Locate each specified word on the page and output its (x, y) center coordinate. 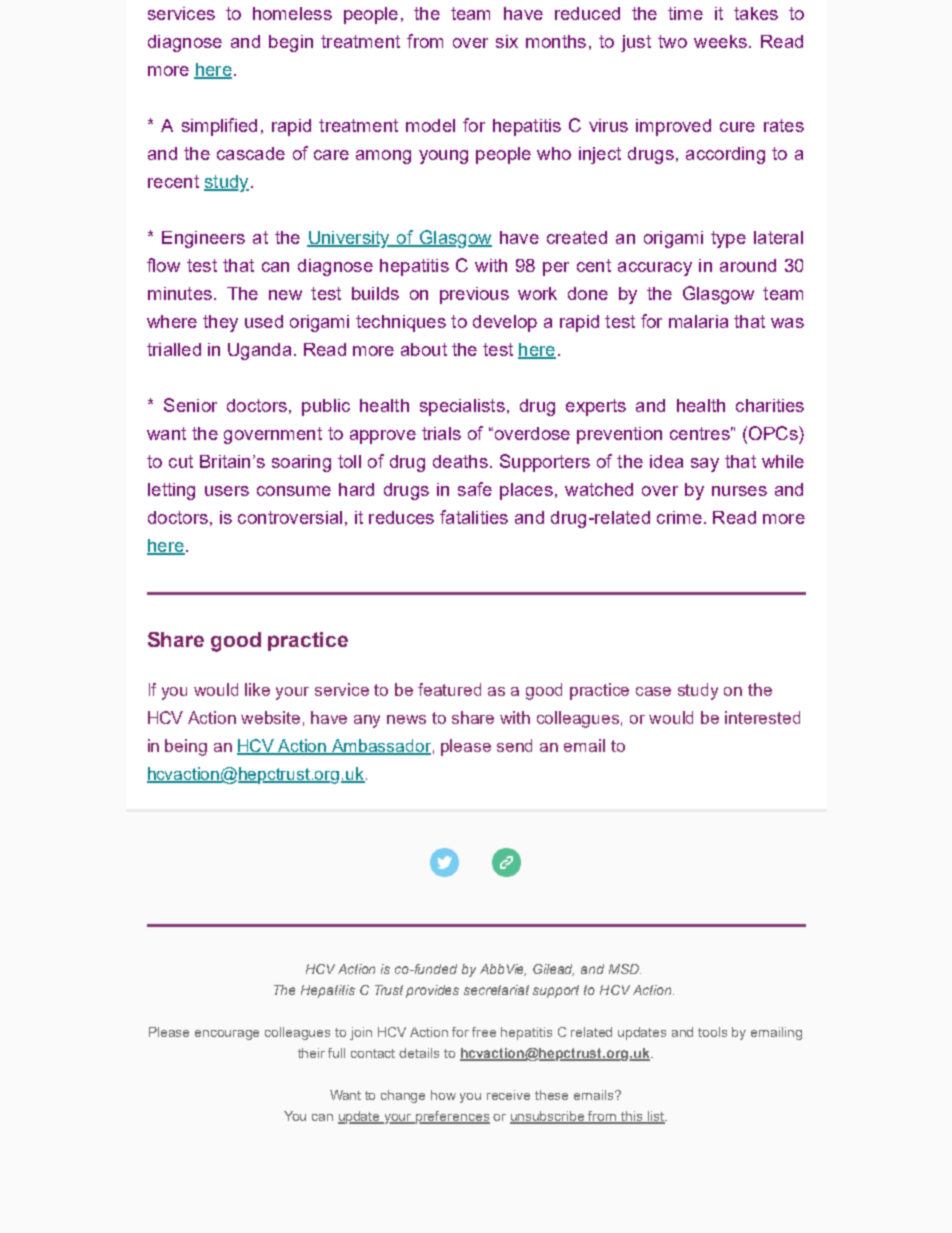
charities (770, 405)
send (514, 745)
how (443, 1095)
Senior (190, 405)
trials (441, 433)
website (270, 717)
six (507, 41)
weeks (720, 41)
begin (291, 43)
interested (762, 717)
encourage (227, 1035)
